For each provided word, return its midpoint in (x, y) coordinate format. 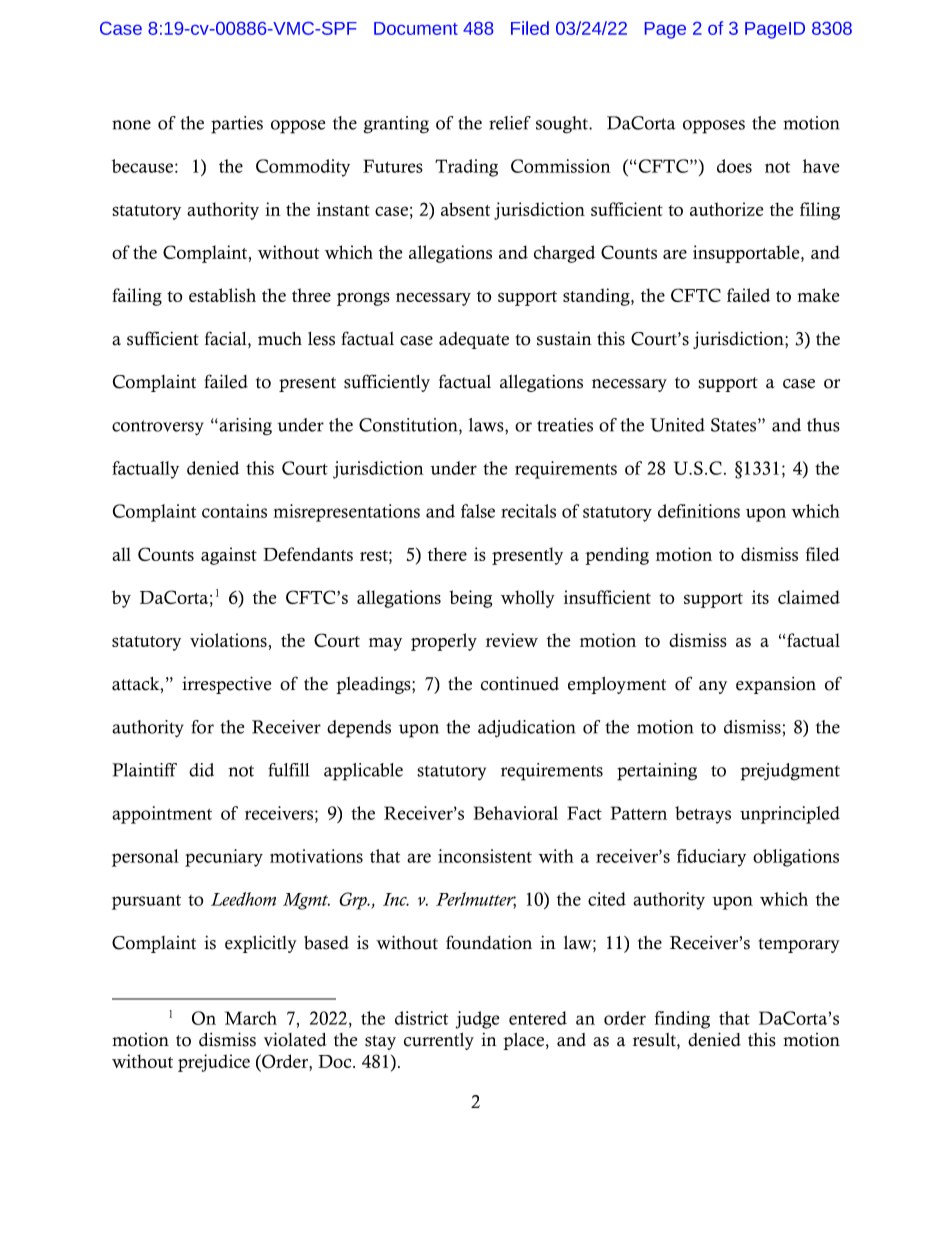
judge (477, 1020)
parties (237, 125)
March (251, 1018)
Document (416, 28)
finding (682, 1020)
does (734, 166)
